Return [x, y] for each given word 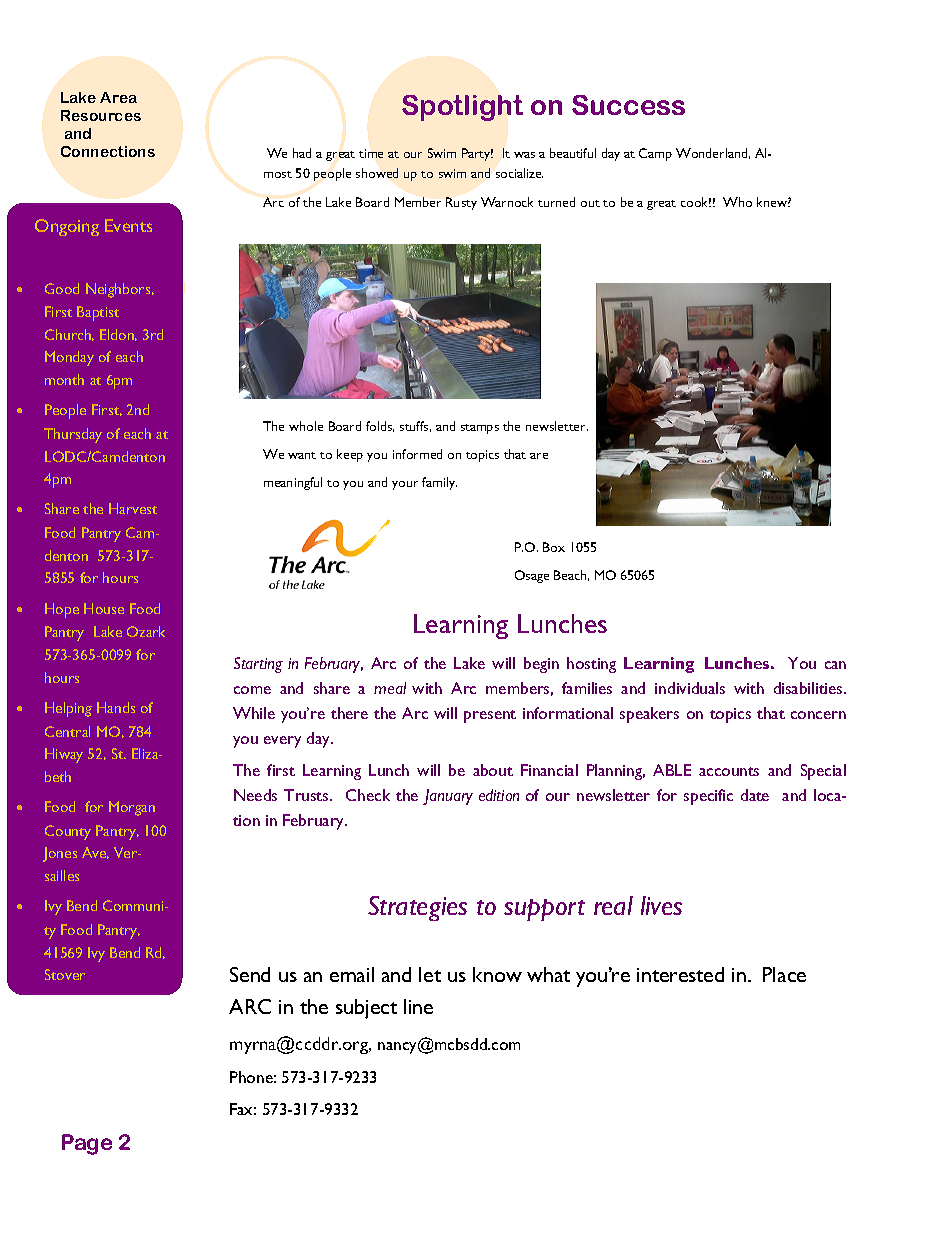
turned [556, 202]
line [418, 1006]
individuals [690, 688]
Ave [95, 853]
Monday [69, 358]
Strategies [417, 908]
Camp [655, 154]
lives [661, 905]
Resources [101, 115]
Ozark [146, 631]
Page [87, 1144]
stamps [480, 429]
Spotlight [462, 108]
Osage [532, 576]
